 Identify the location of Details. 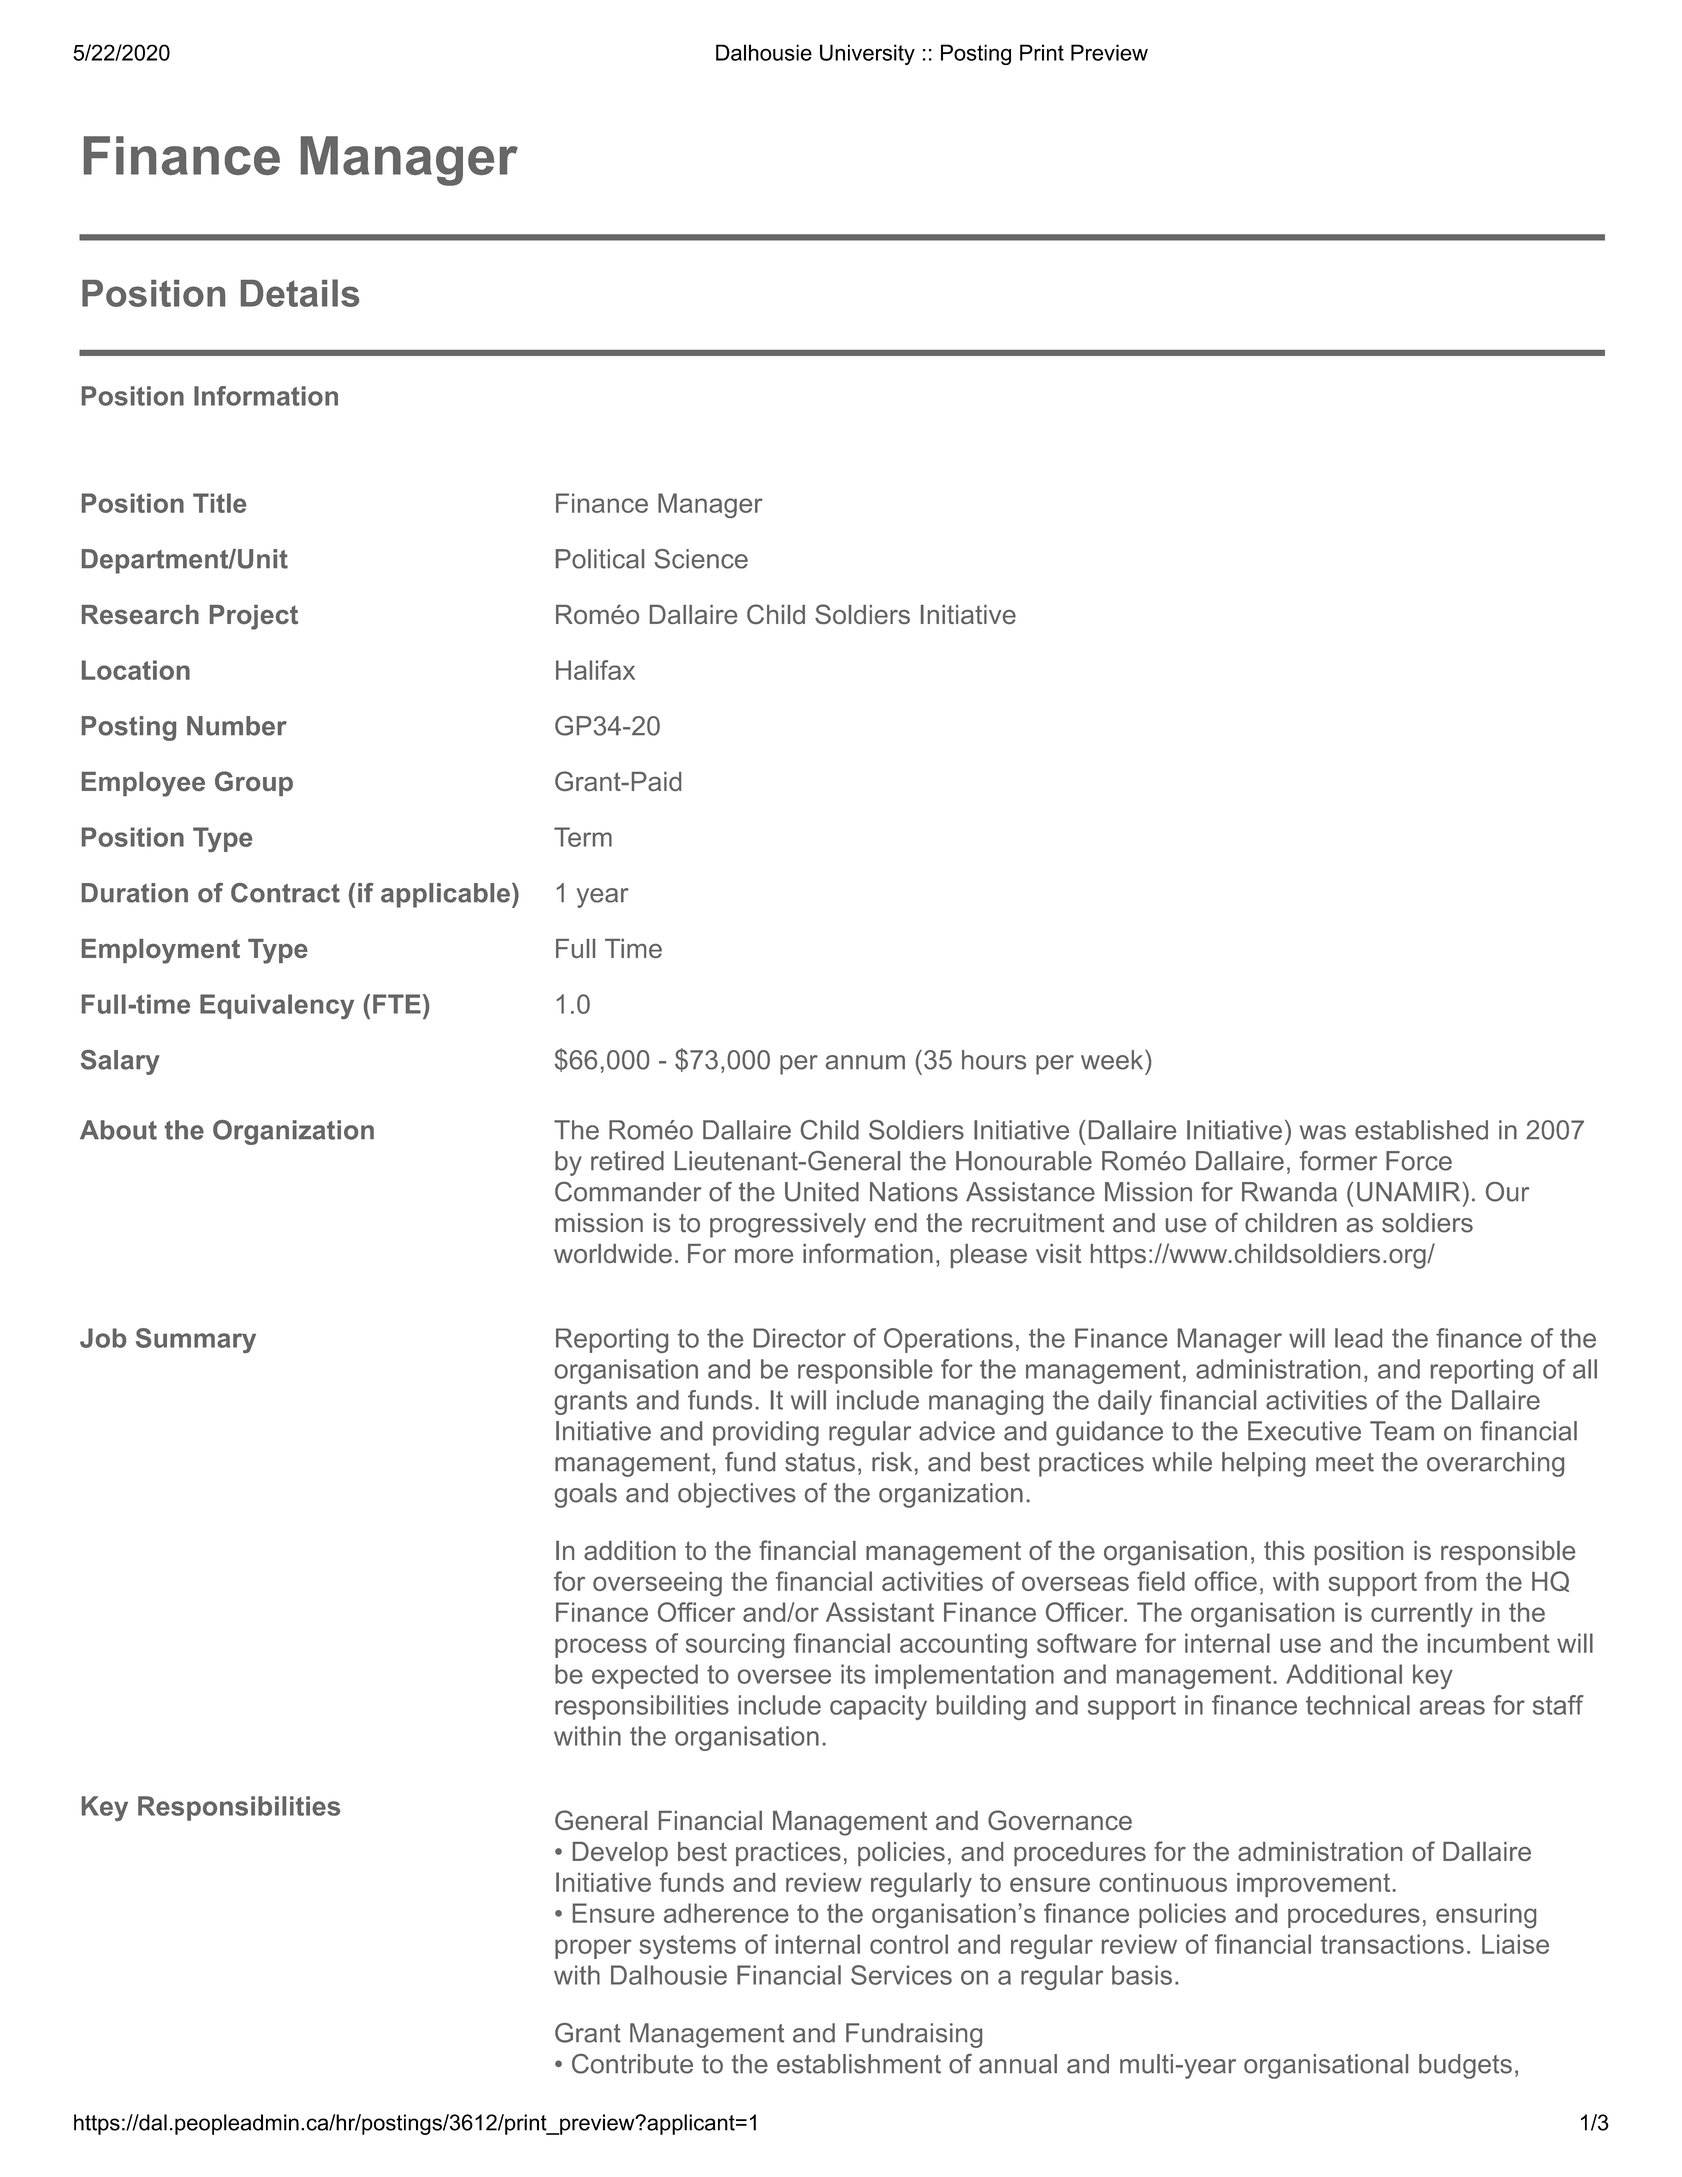
(300, 293).
